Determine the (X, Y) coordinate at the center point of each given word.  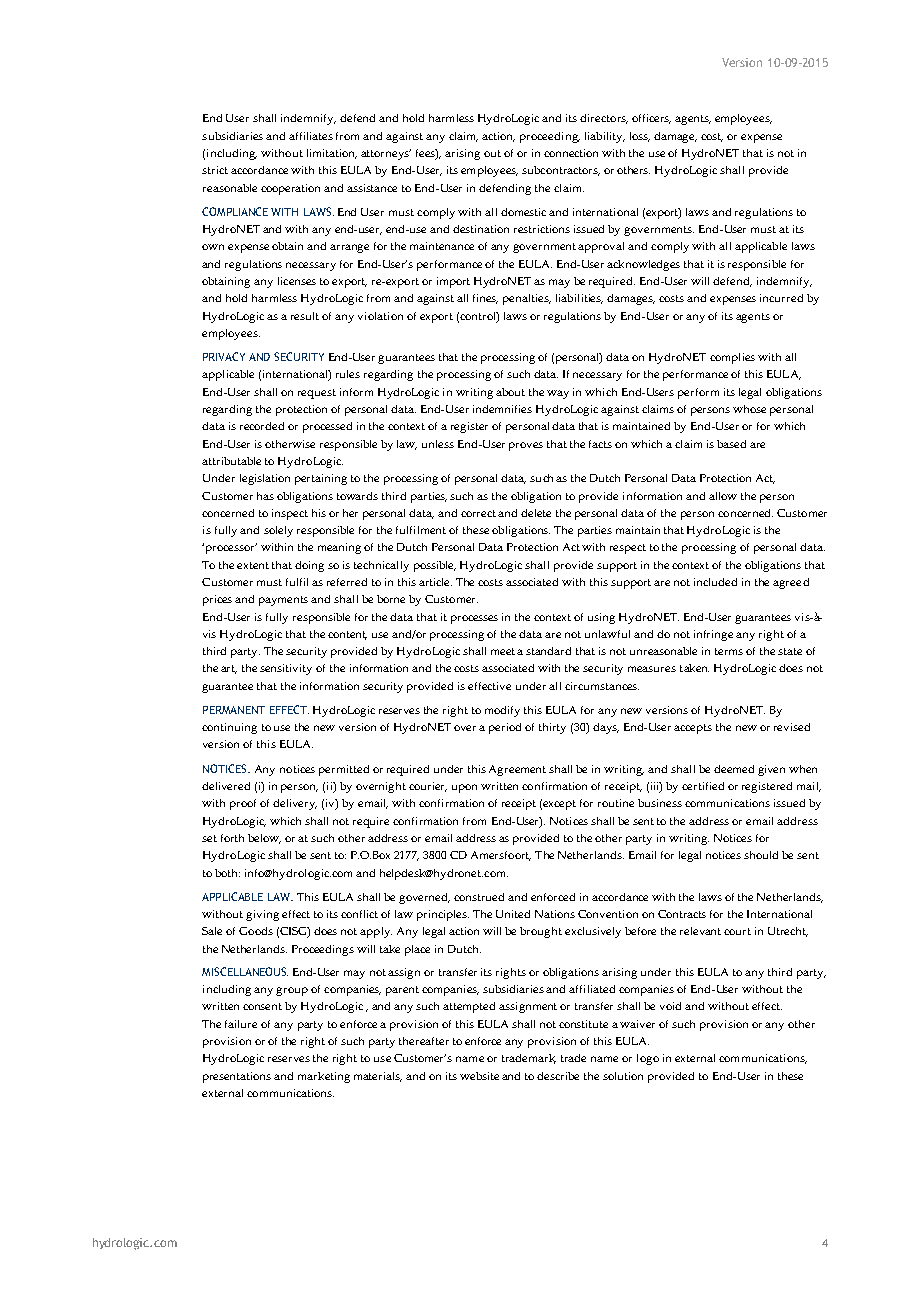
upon (464, 788)
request (317, 394)
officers (651, 119)
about (510, 392)
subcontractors (561, 171)
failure (241, 1024)
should (761, 855)
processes (474, 619)
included (715, 582)
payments (283, 601)
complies (732, 358)
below (264, 839)
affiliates (311, 136)
